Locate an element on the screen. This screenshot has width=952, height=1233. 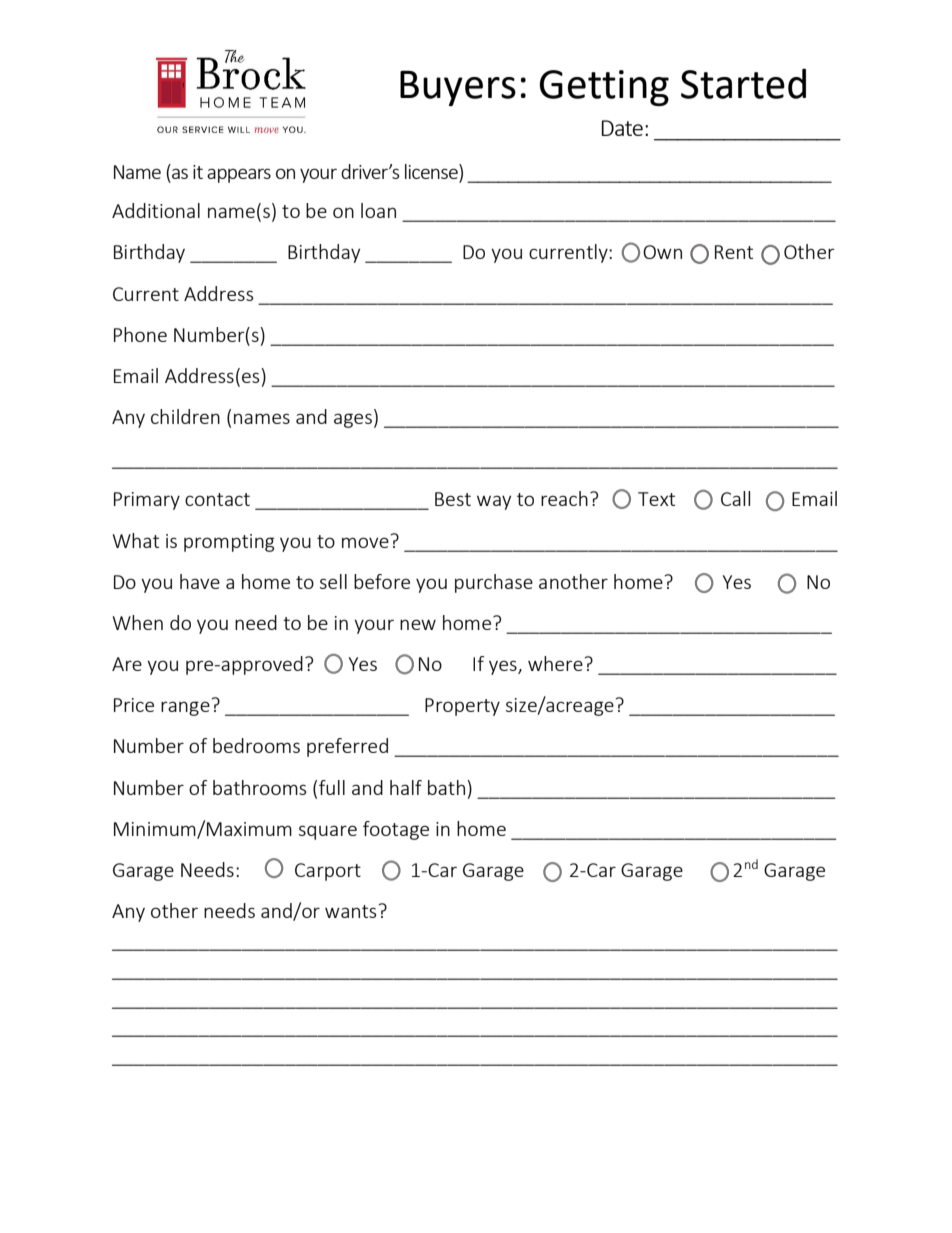
appears is located at coordinates (239, 175).
